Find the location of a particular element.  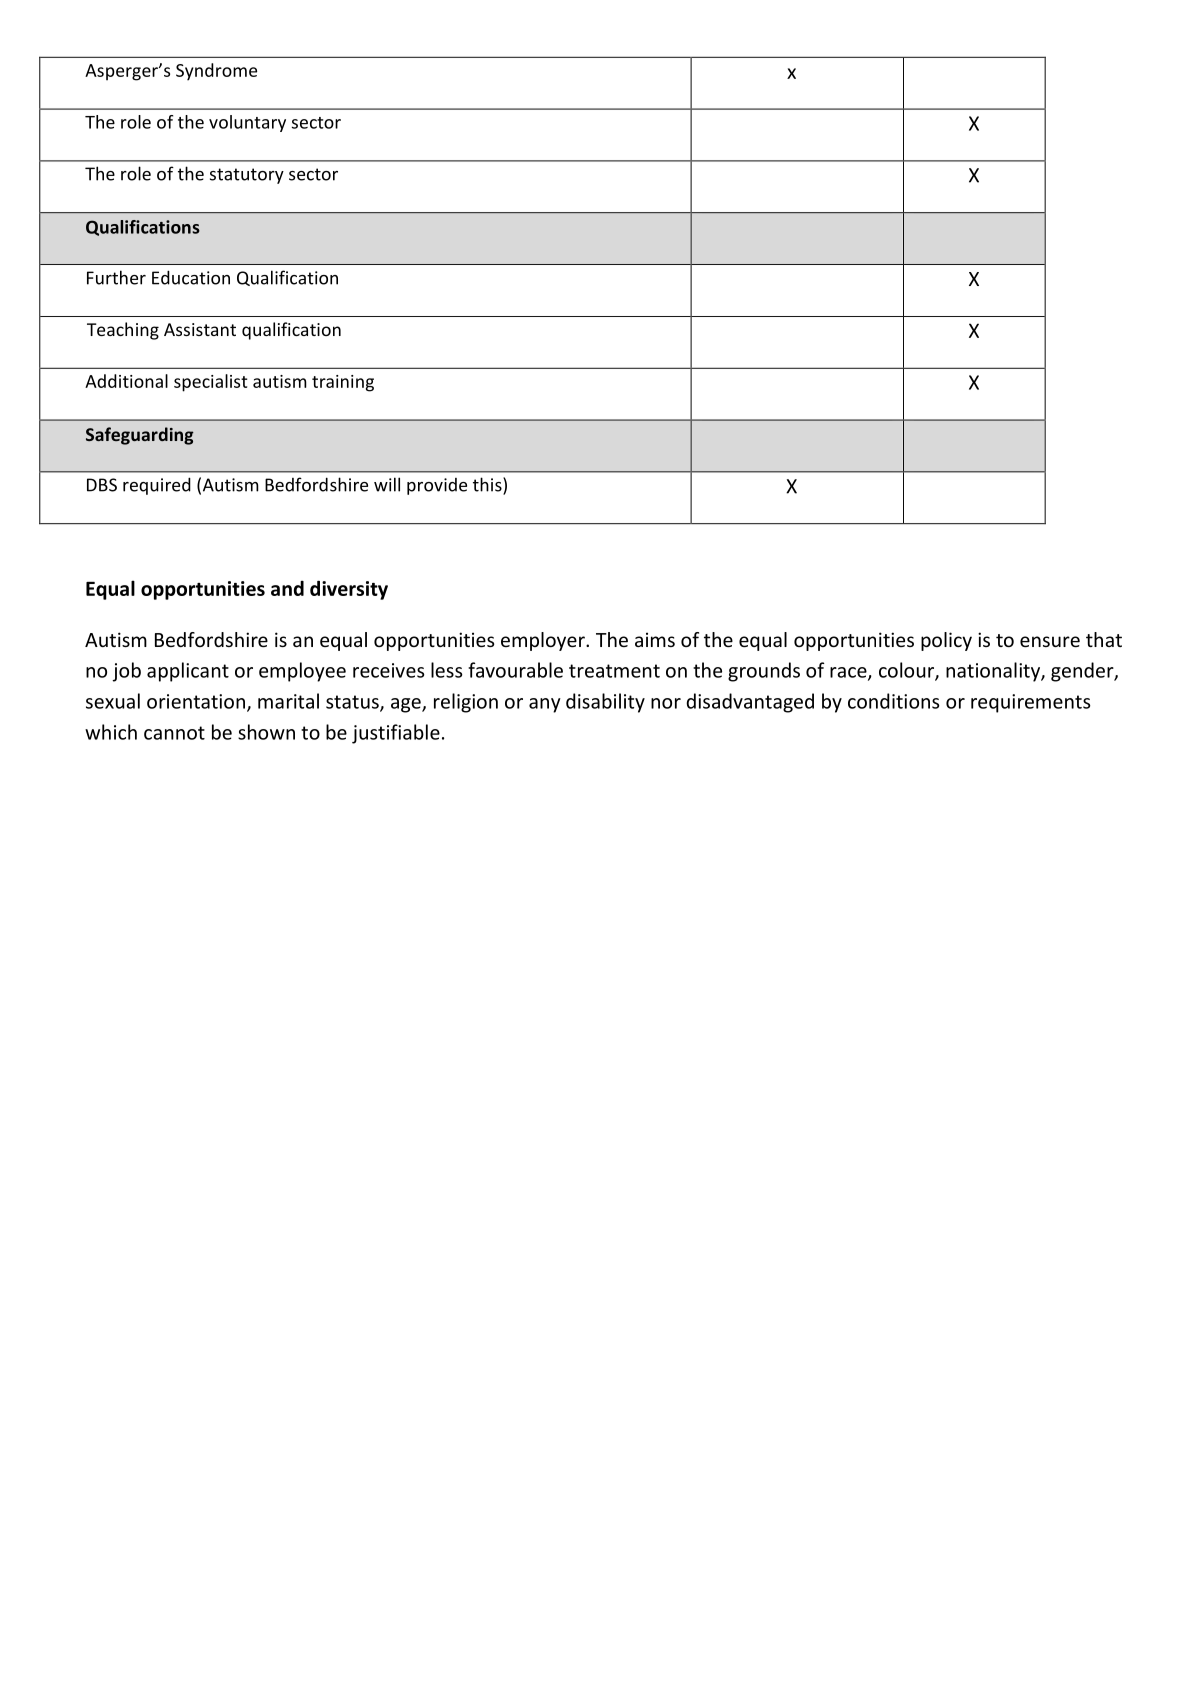

training is located at coordinates (343, 383).
